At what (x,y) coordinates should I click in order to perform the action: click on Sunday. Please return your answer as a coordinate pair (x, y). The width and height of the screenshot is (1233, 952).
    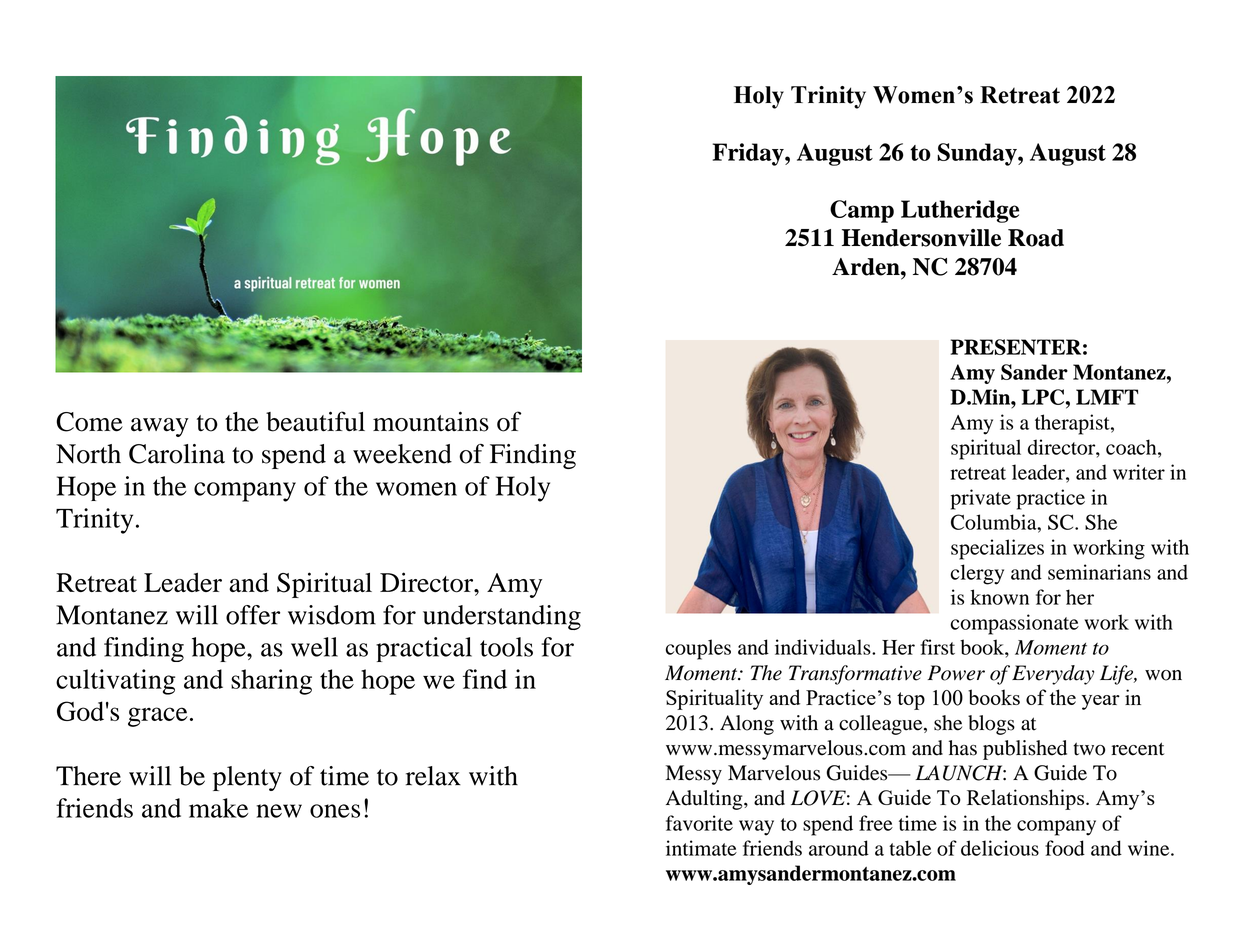
    Looking at the image, I should click on (978, 154).
